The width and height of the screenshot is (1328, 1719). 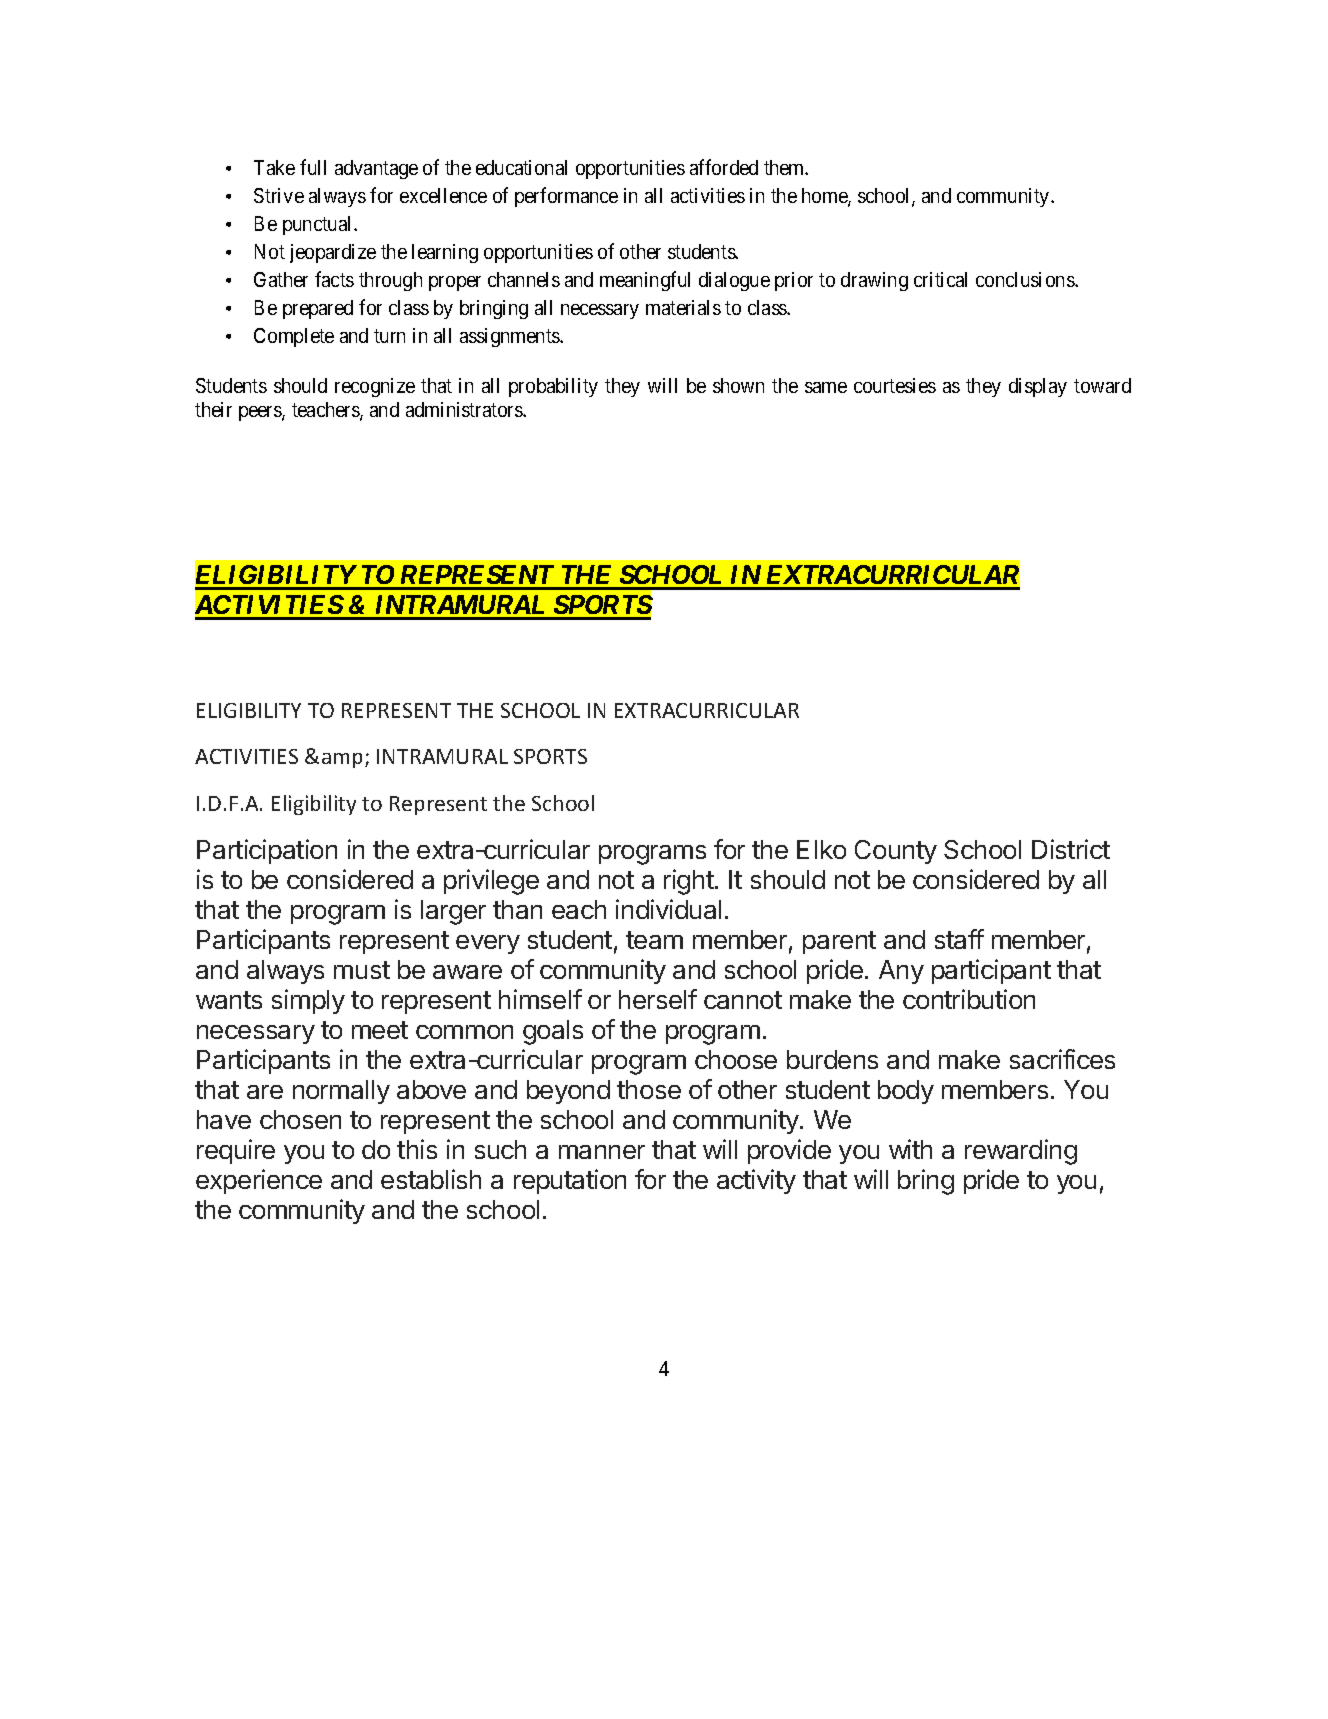 What do you see at coordinates (738, 385) in the screenshot?
I see `shown` at bounding box center [738, 385].
